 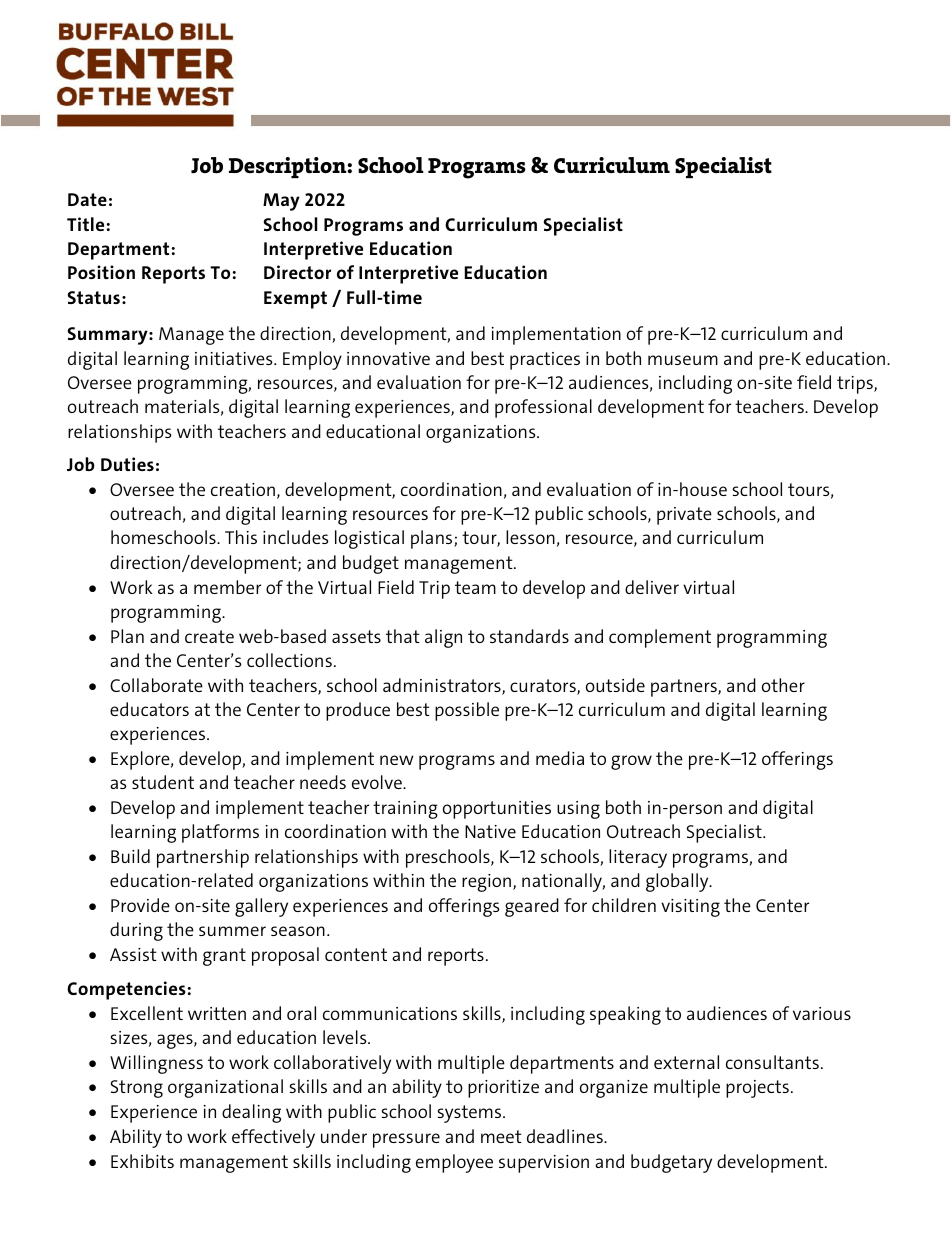 What do you see at coordinates (783, 685) in the document?
I see `other` at bounding box center [783, 685].
